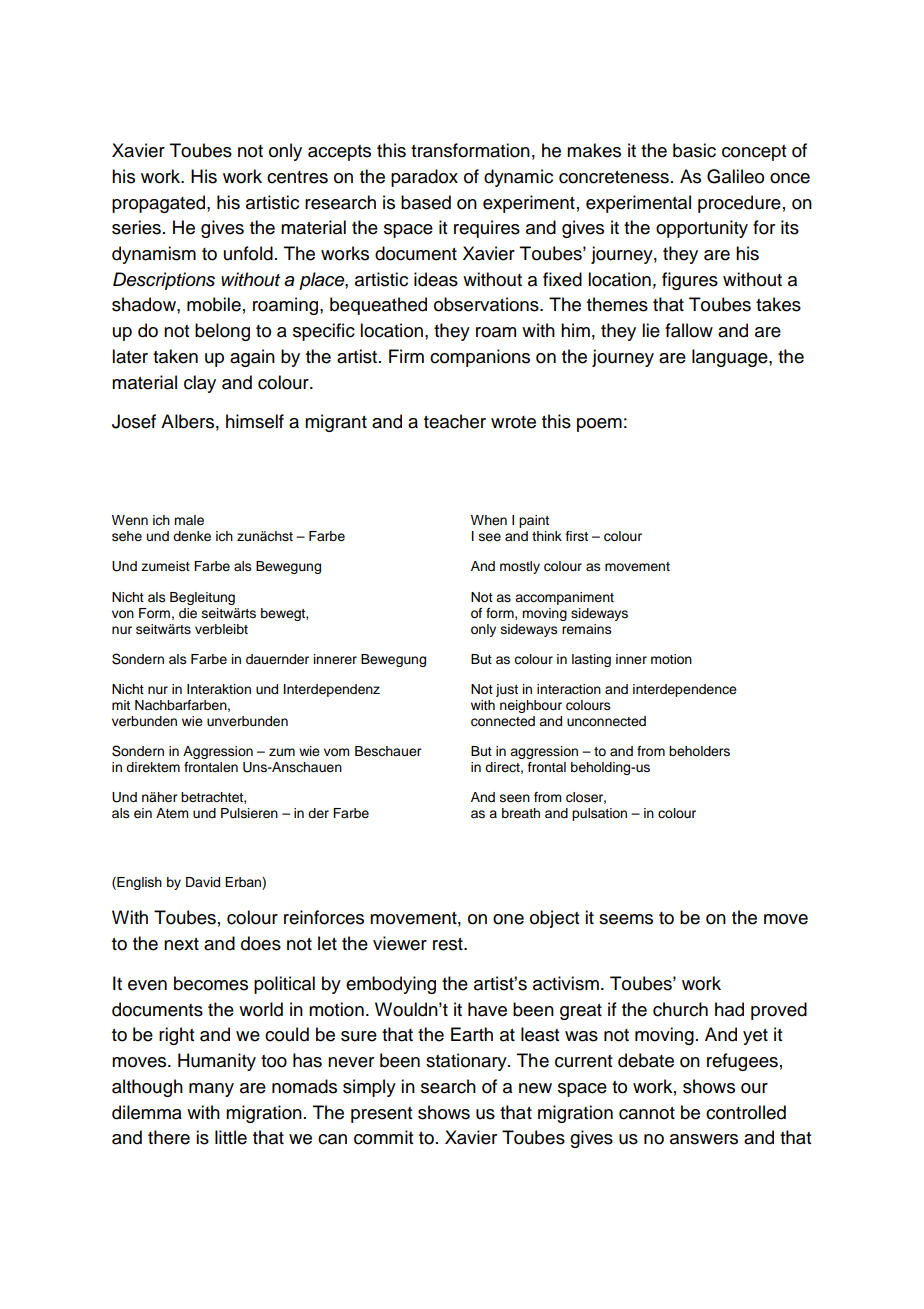 This page has width=924, height=1309. Describe the element at coordinates (188, 613) in the page. I see `die` at that location.
